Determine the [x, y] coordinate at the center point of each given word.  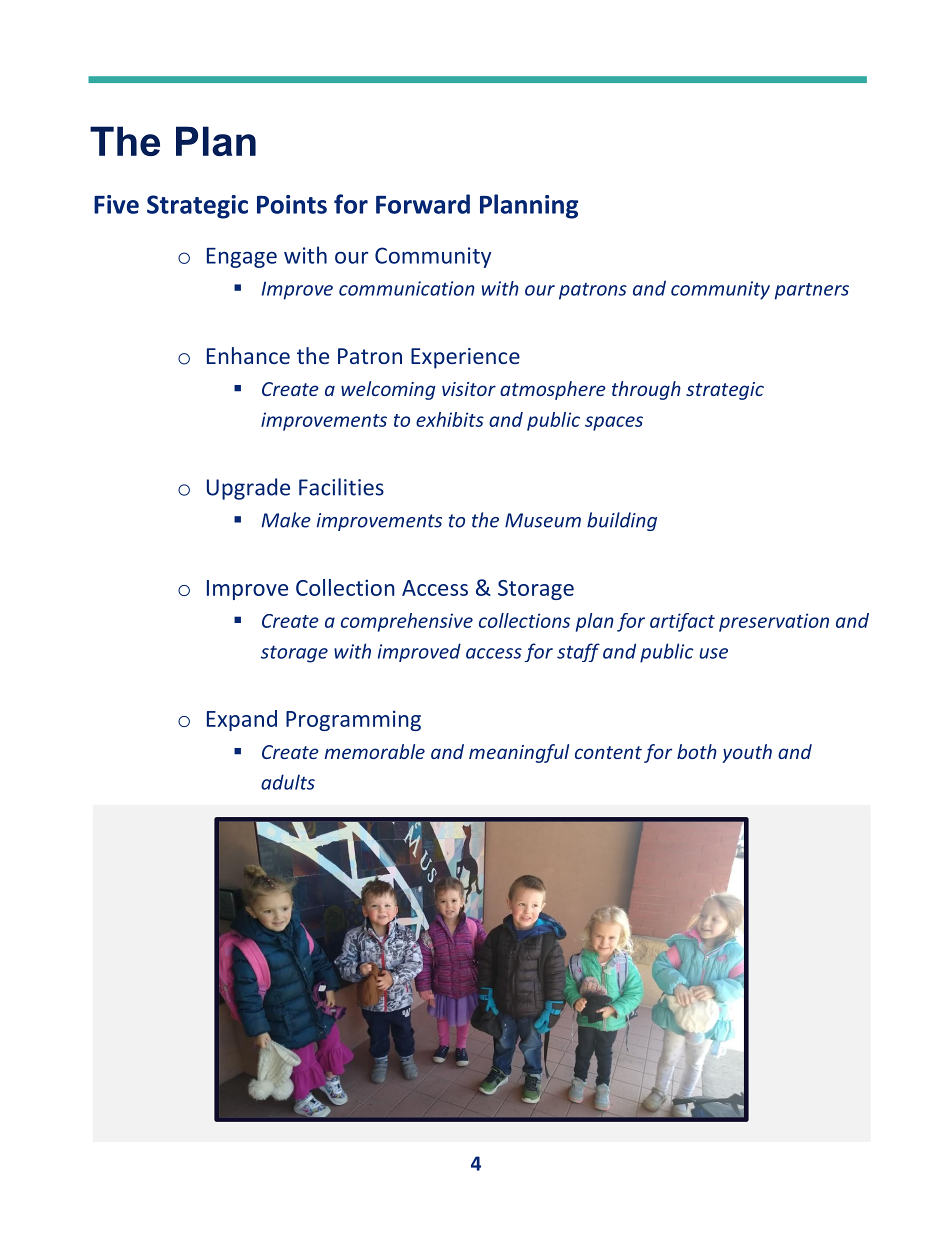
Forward [423, 204]
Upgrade [248, 489]
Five [116, 204]
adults [288, 782]
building [622, 521]
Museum [543, 520]
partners [812, 291]
